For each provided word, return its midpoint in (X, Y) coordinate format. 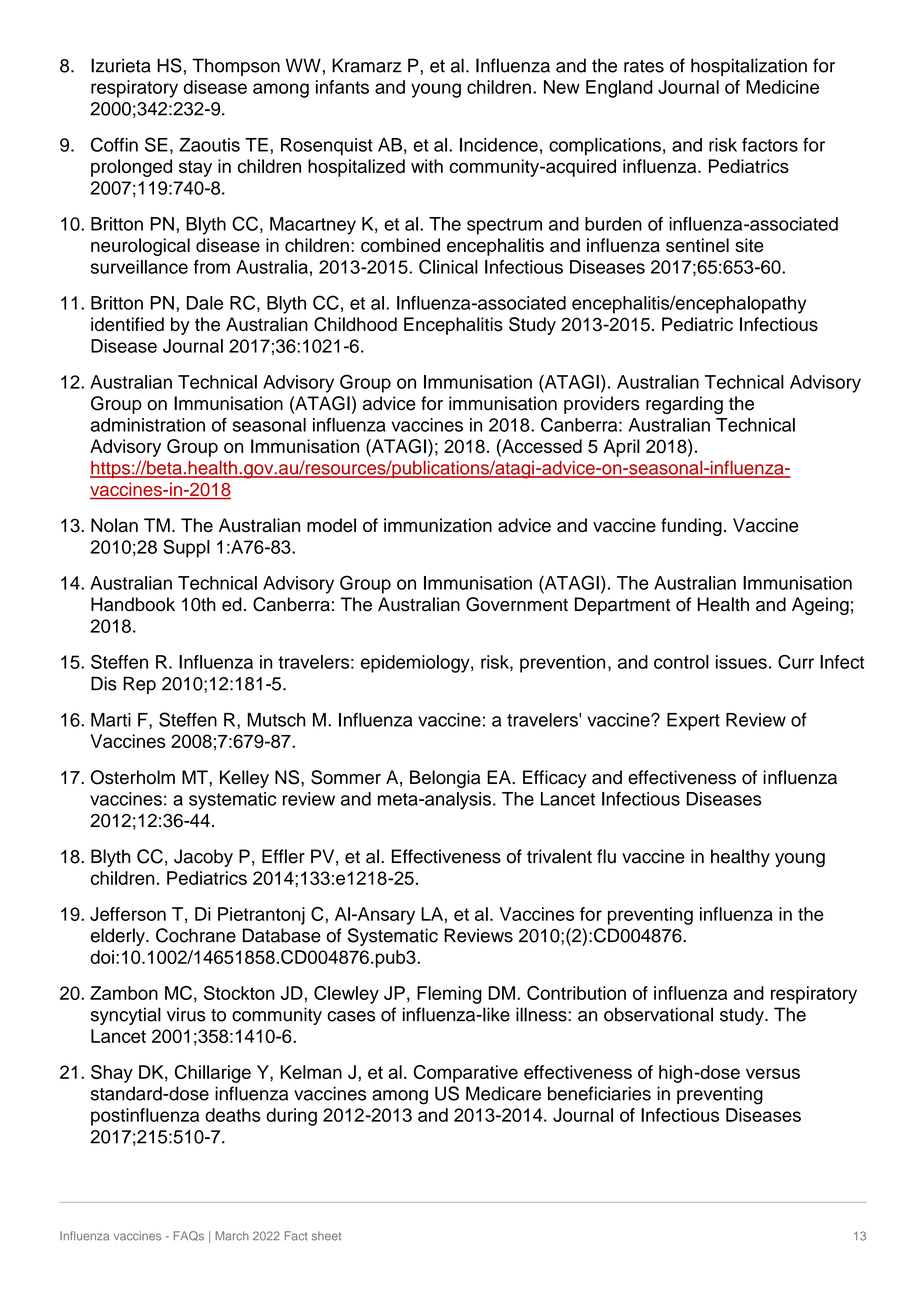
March (232, 1236)
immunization (438, 525)
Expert (693, 722)
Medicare (503, 1093)
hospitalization (749, 67)
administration (148, 425)
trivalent (559, 856)
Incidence (499, 145)
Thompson (236, 67)
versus (773, 1073)
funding (691, 527)
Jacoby (203, 858)
